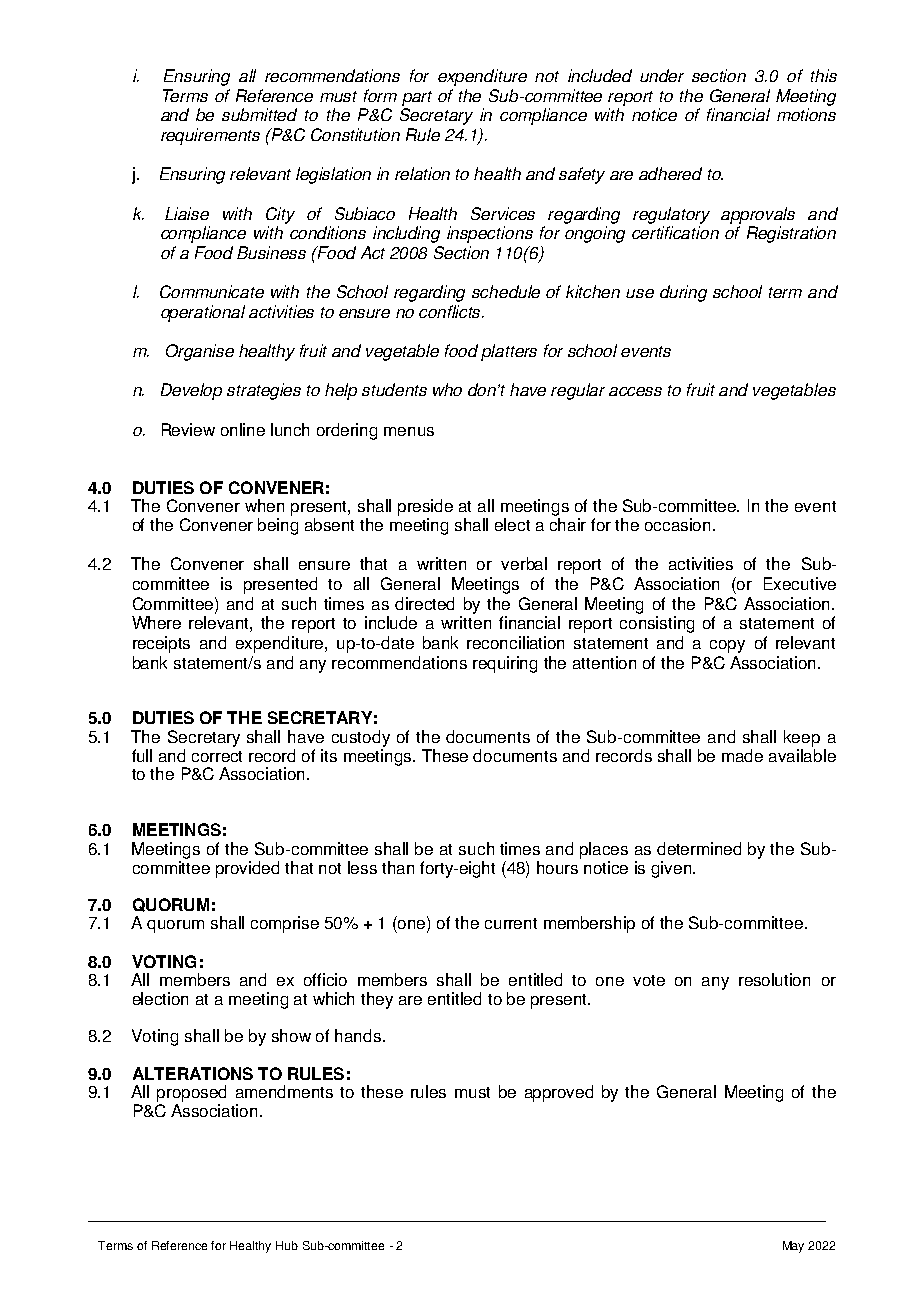 This screenshot has width=924, height=1308. What do you see at coordinates (417, 98) in the screenshot?
I see `part` at bounding box center [417, 98].
